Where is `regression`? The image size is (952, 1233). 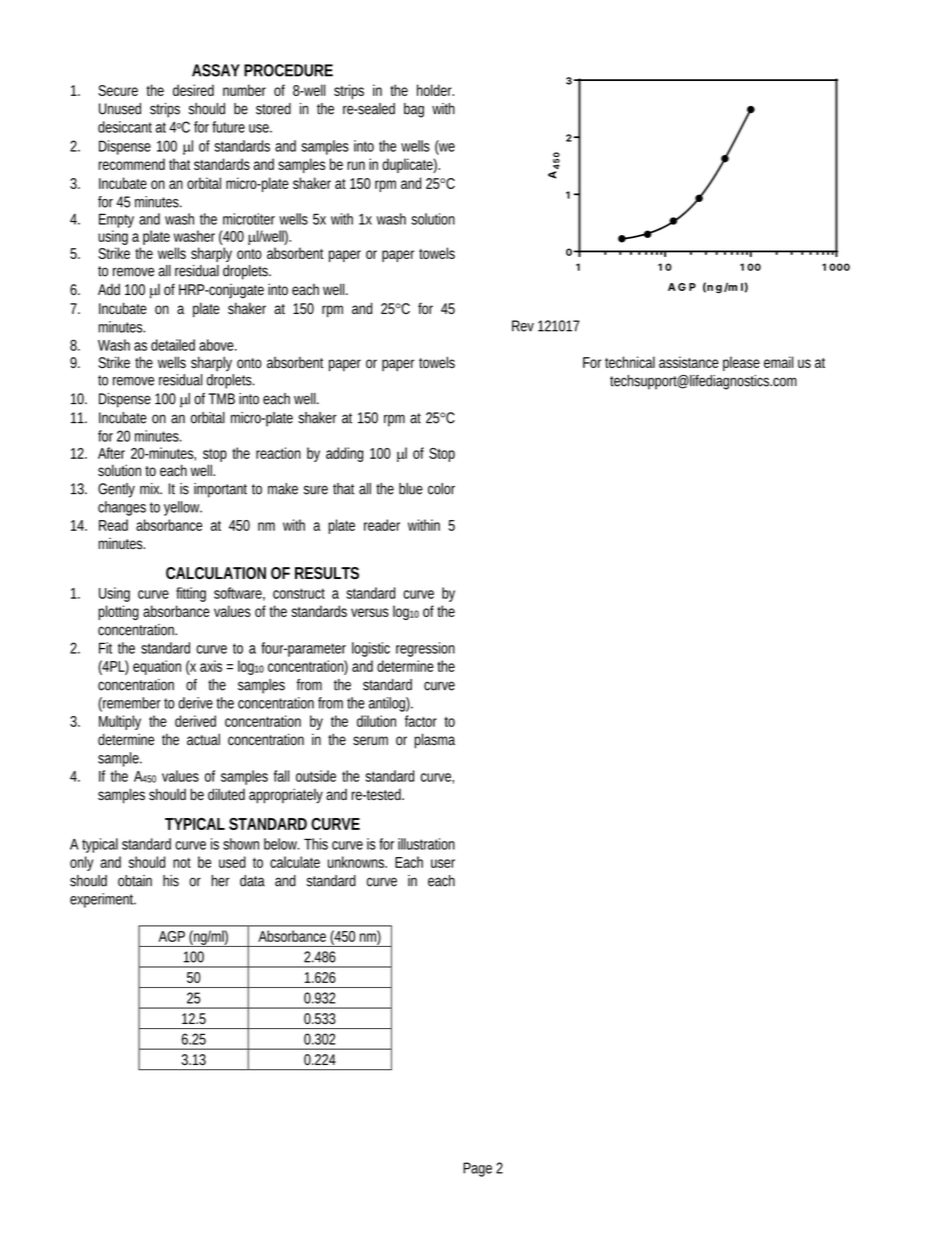 regression is located at coordinates (425, 649).
